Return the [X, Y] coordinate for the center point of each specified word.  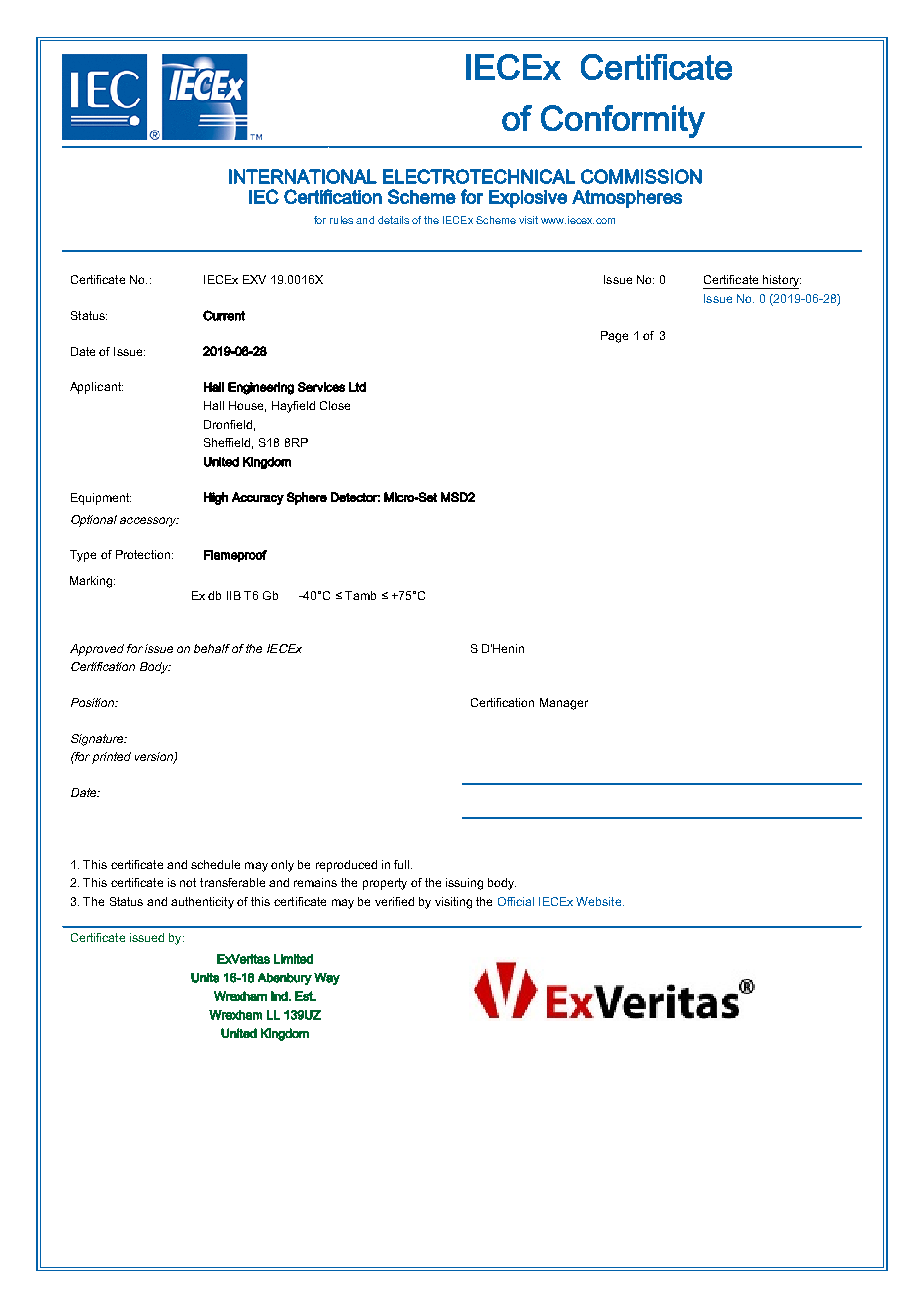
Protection [143, 554]
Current [224, 315]
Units [205, 978]
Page [614, 337]
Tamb [360, 595]
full [403, 864]
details [393, 220]
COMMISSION [641, 176]
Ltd [357, 387]
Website [600, 901]
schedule [215, 864]
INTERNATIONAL [303, 176]
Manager [564, 704]
